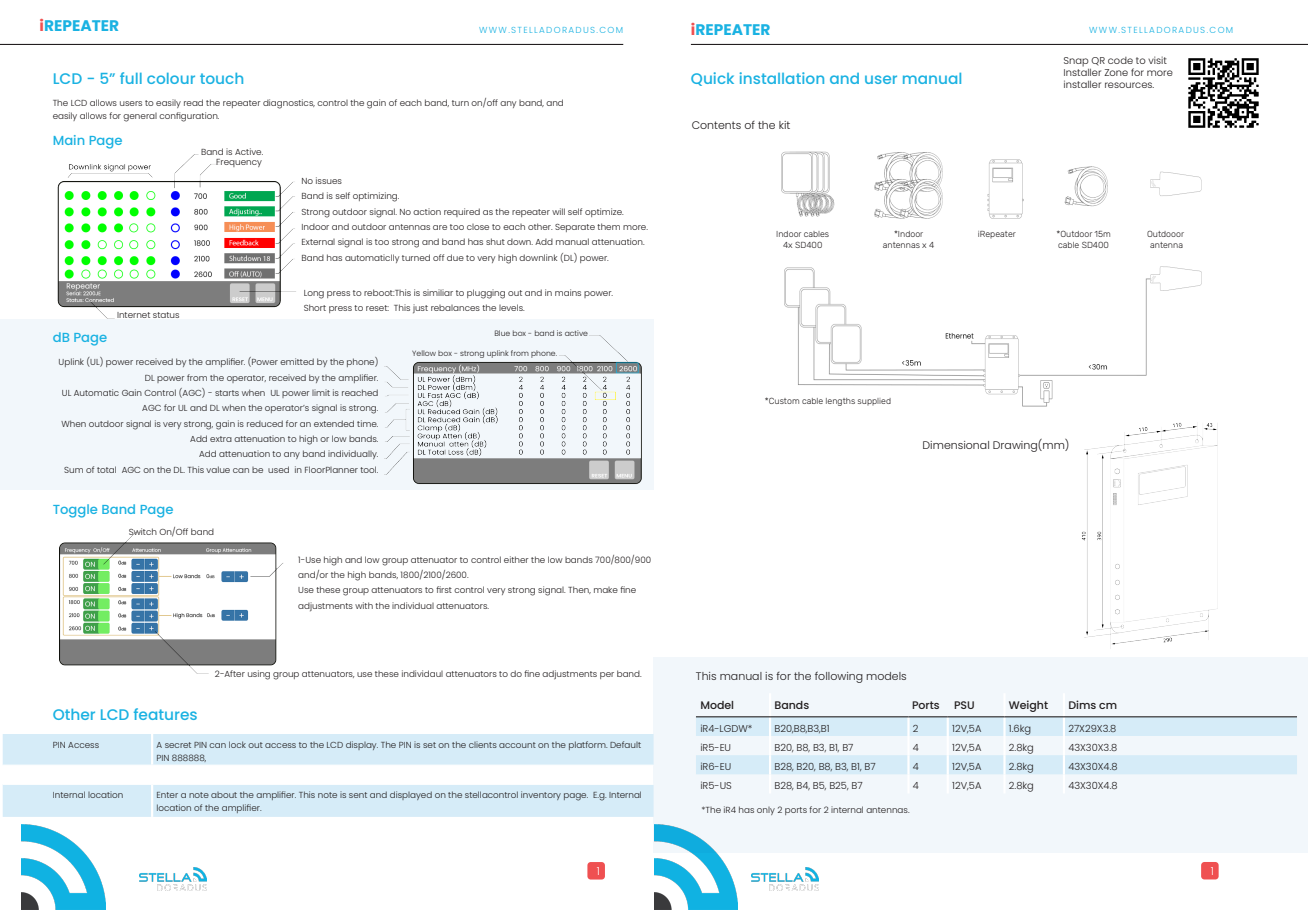  Describe the element at coordinates (874, 401) in the image. I see `supplied` at that location.
